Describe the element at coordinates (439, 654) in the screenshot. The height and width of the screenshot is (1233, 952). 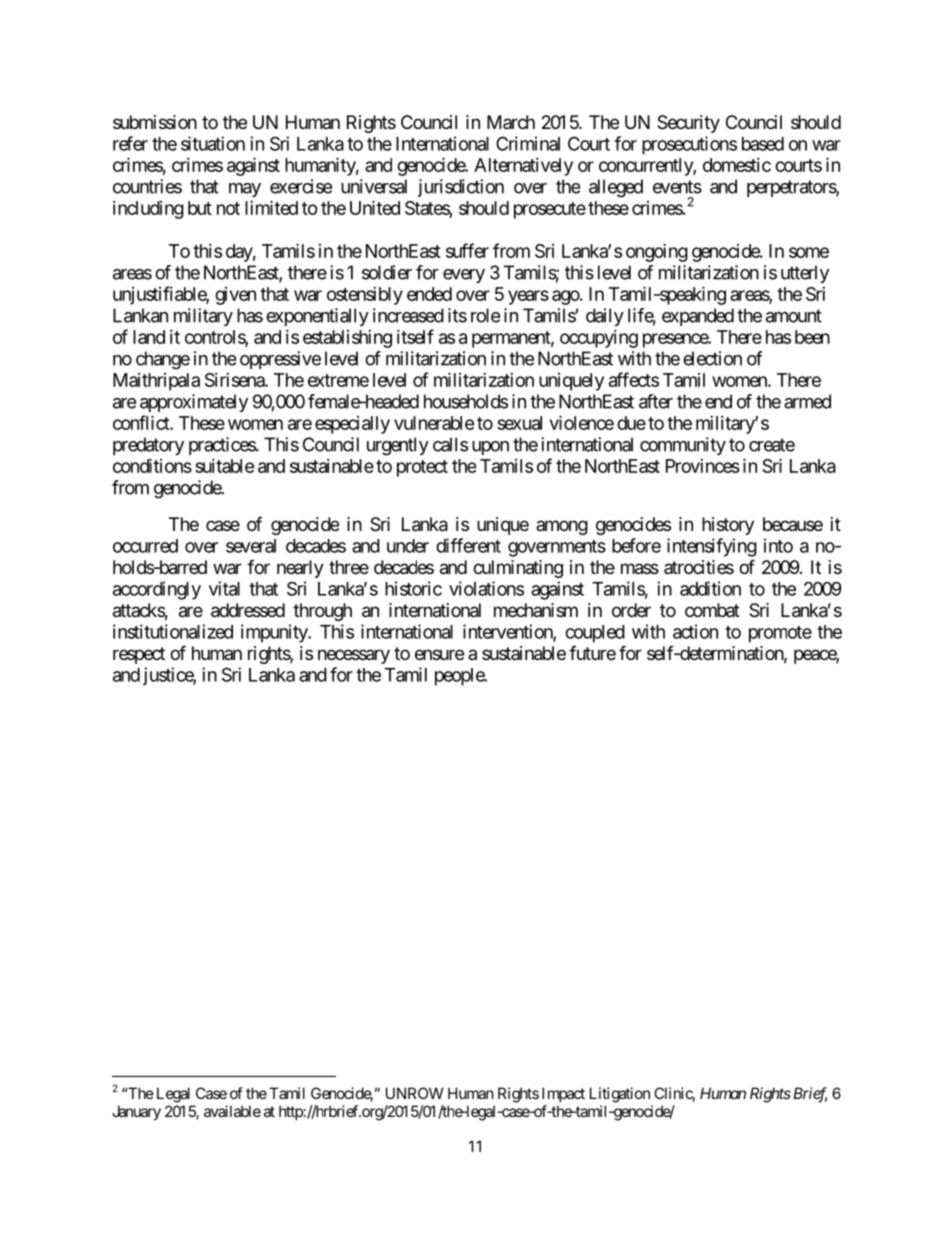
I see `ensure` at that location.
